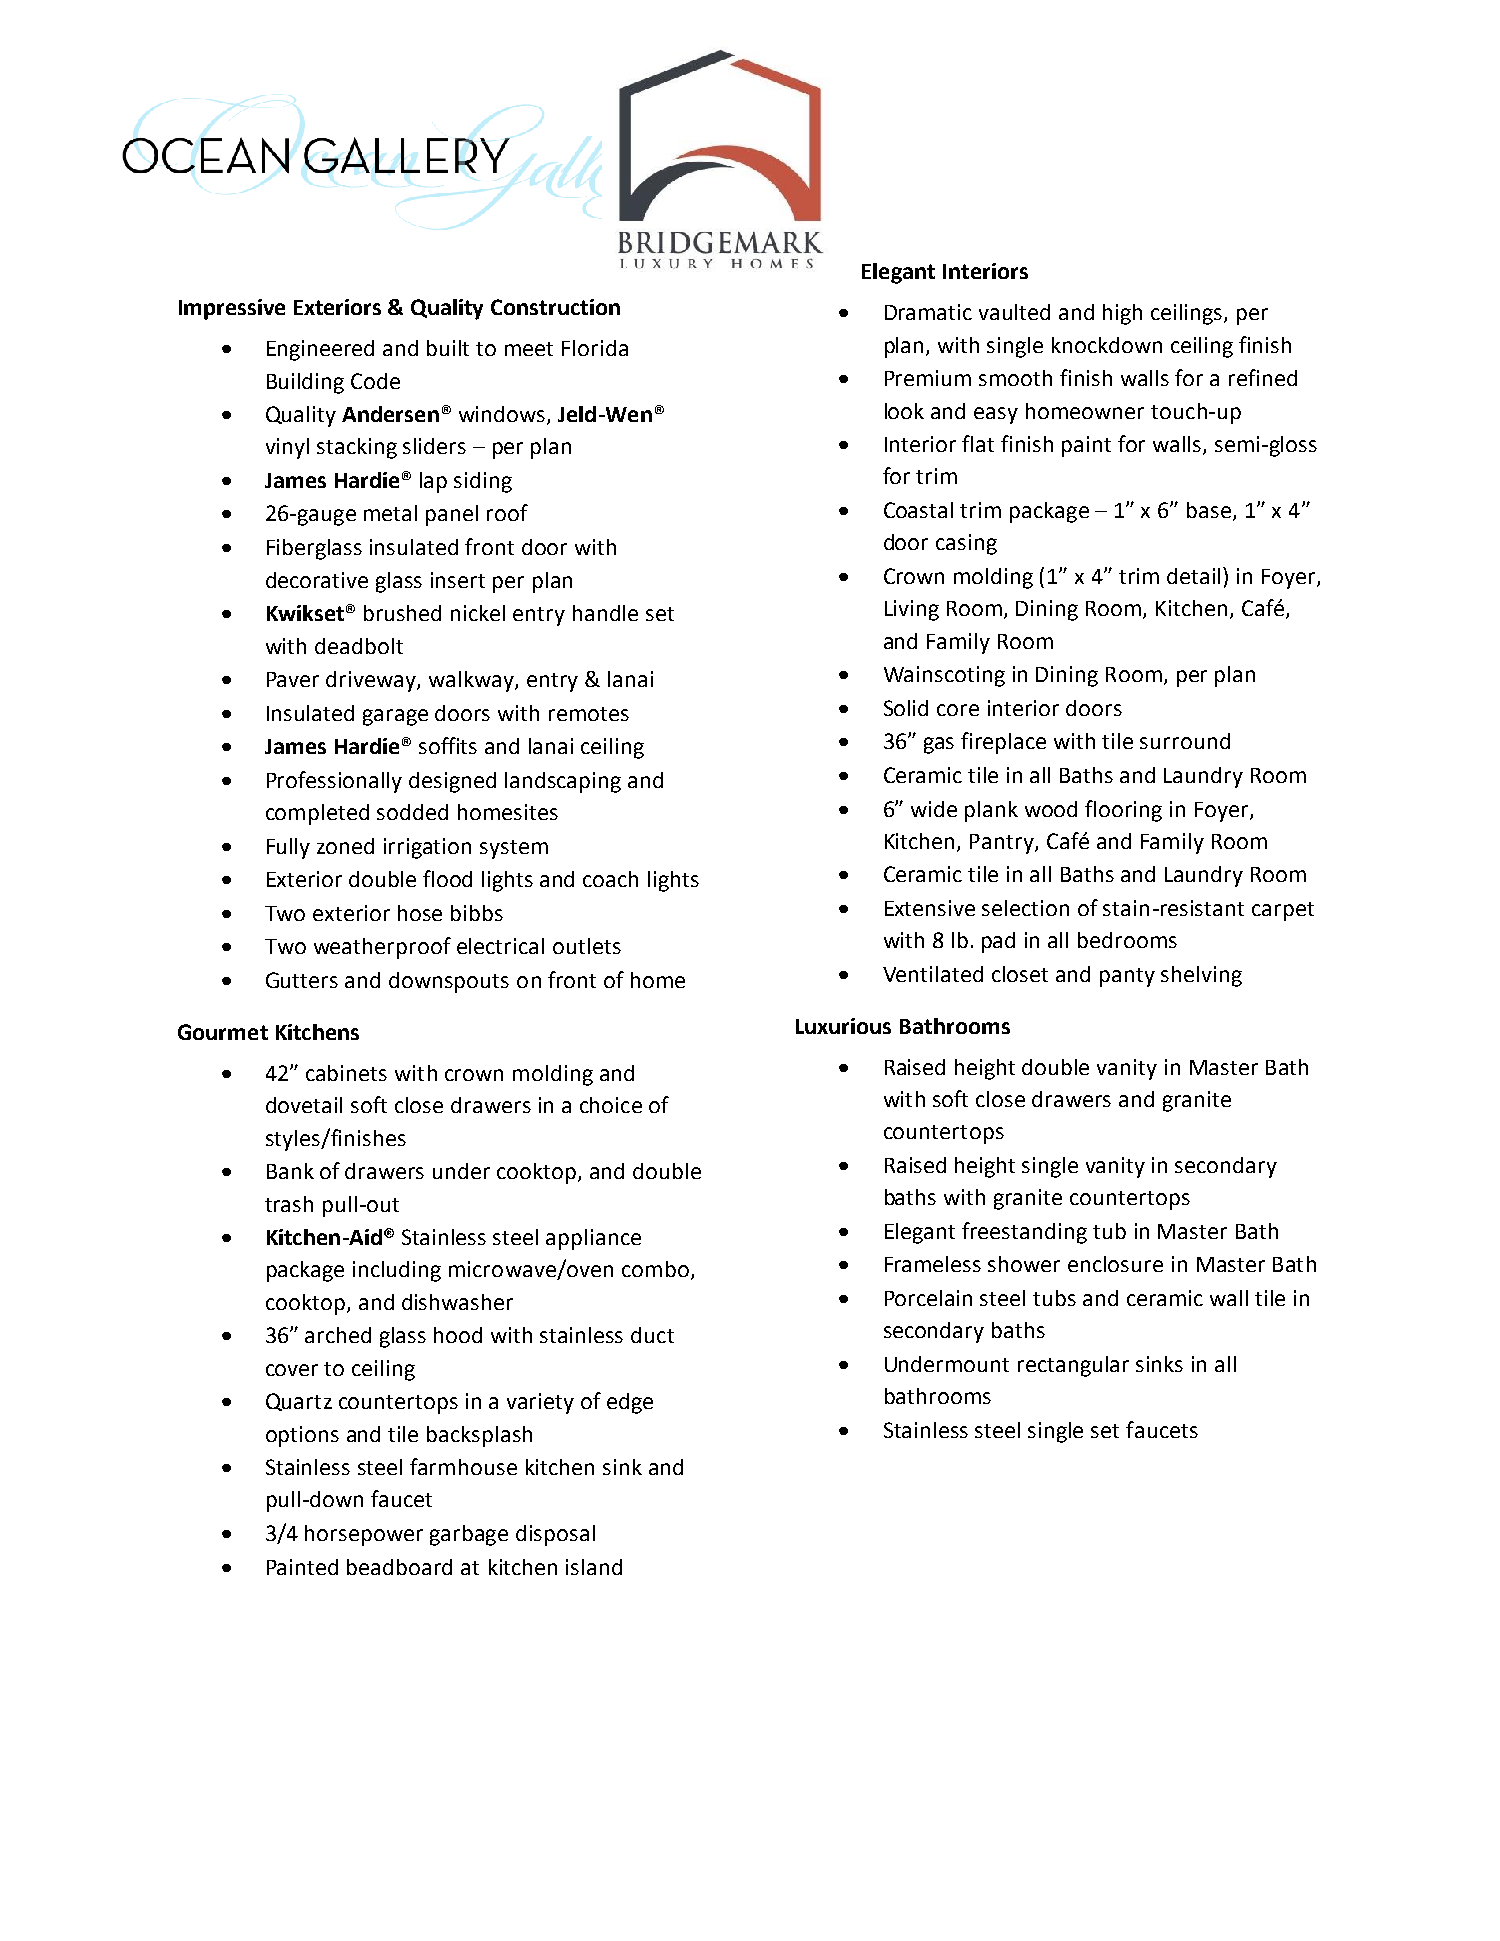 The width and height of the image is (1500, 1941). What do you see at coordinates (364, 1535) in the image?
I see `horsepower` at bounding box center [364, 1535].
